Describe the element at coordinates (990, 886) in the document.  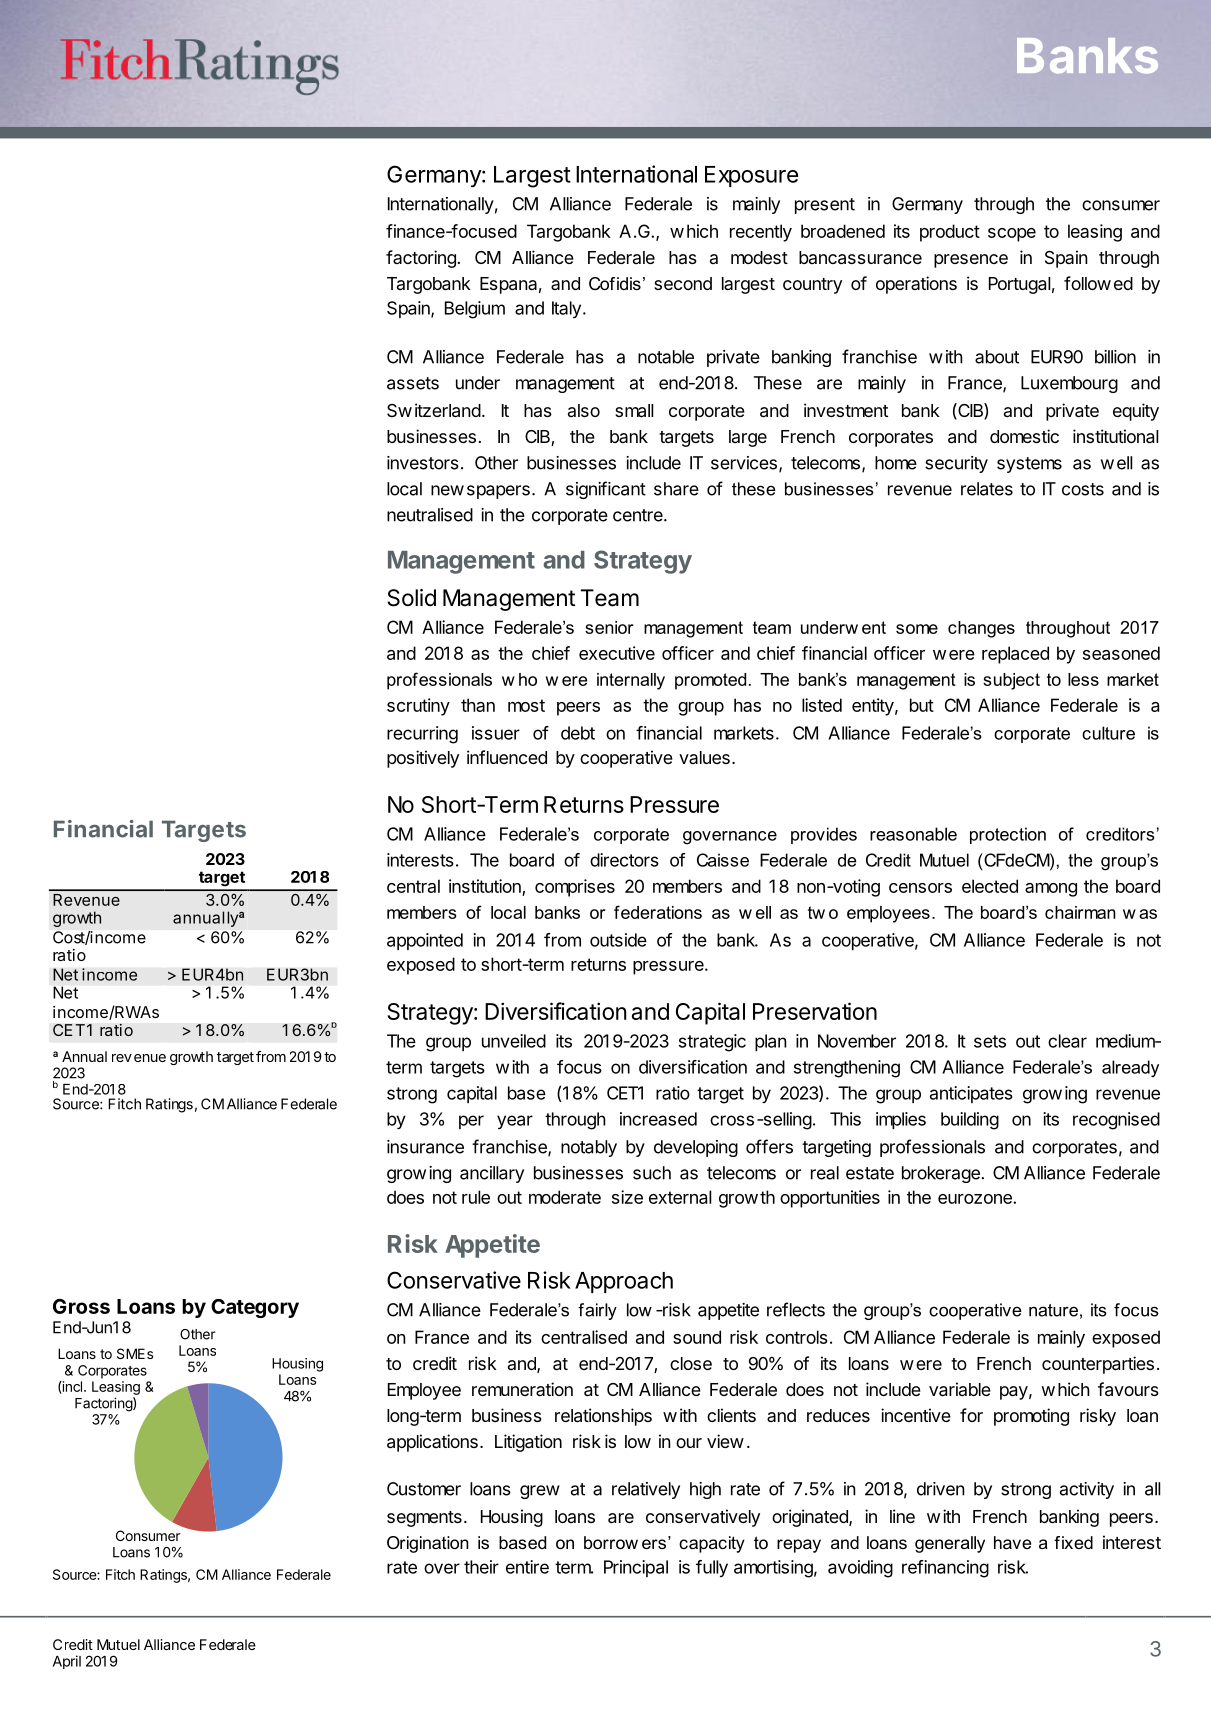
I see `elected` at that location.
